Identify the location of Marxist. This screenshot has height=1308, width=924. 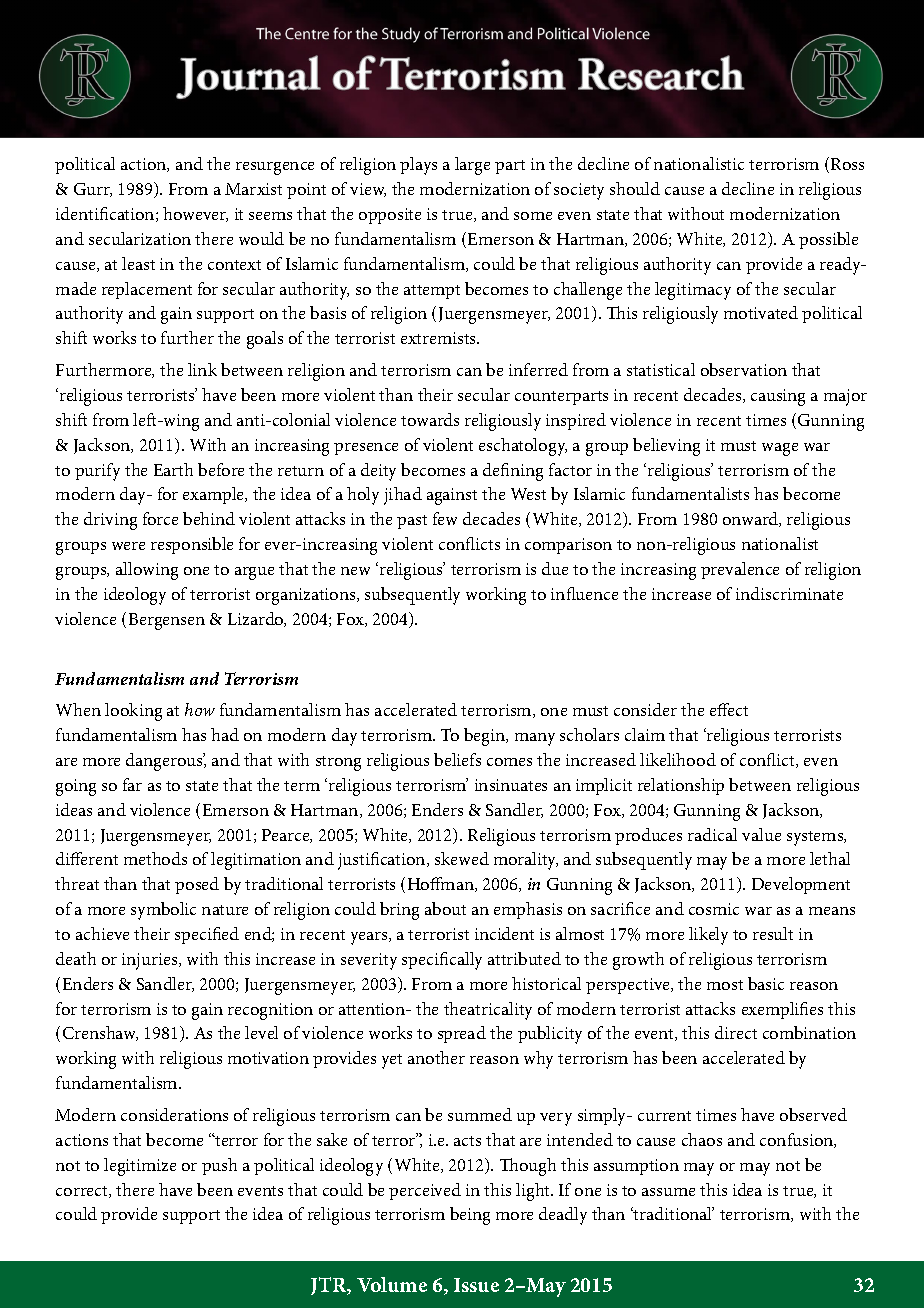
(253, 189).
